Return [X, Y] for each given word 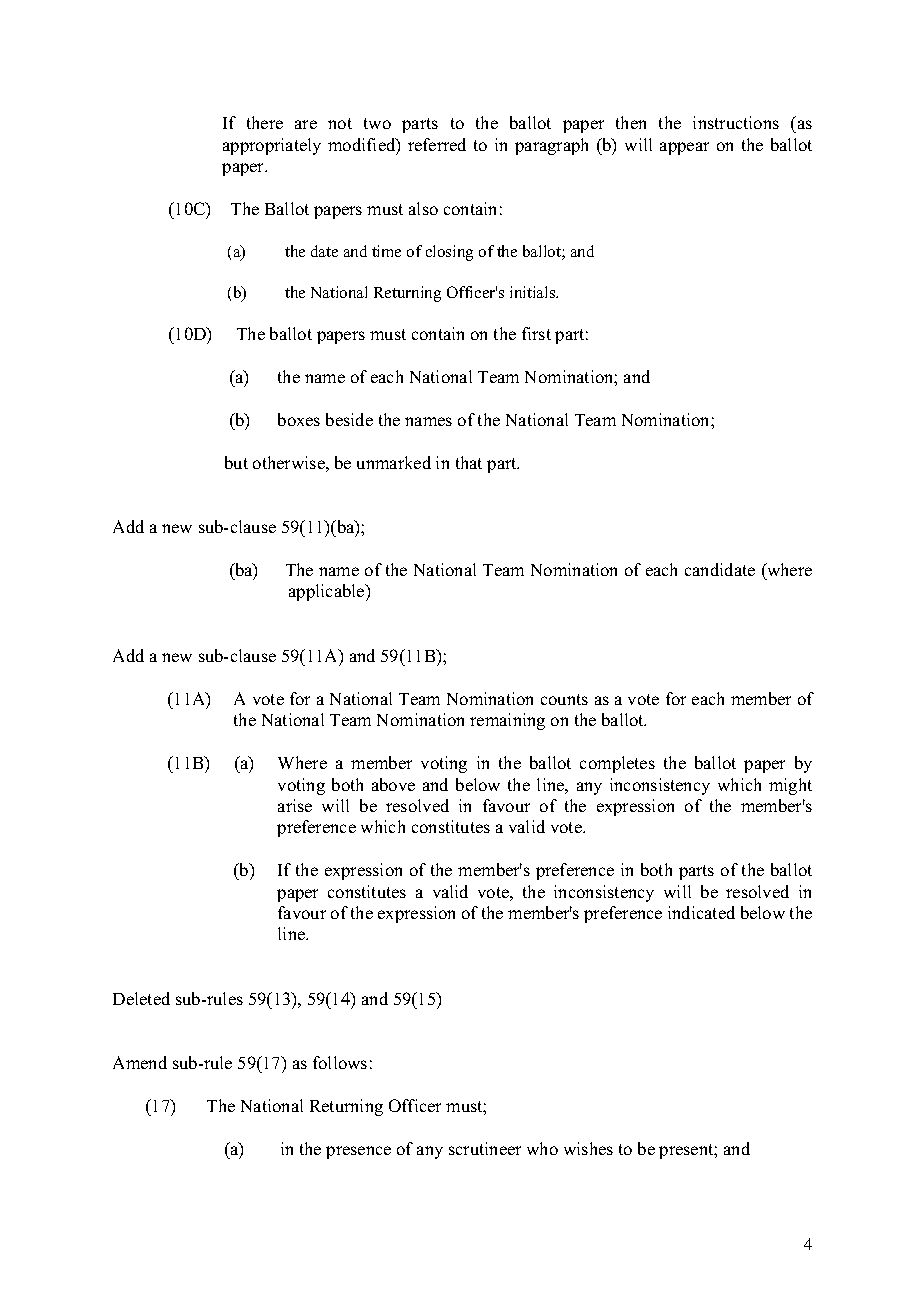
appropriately [272, 146]
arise [295, 805]
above [393, 784]
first [536, 333]
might [790, 786]
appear [684, 148]
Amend [140, 1062]
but [236, 462]
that [469, 462]
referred [437, 144]
